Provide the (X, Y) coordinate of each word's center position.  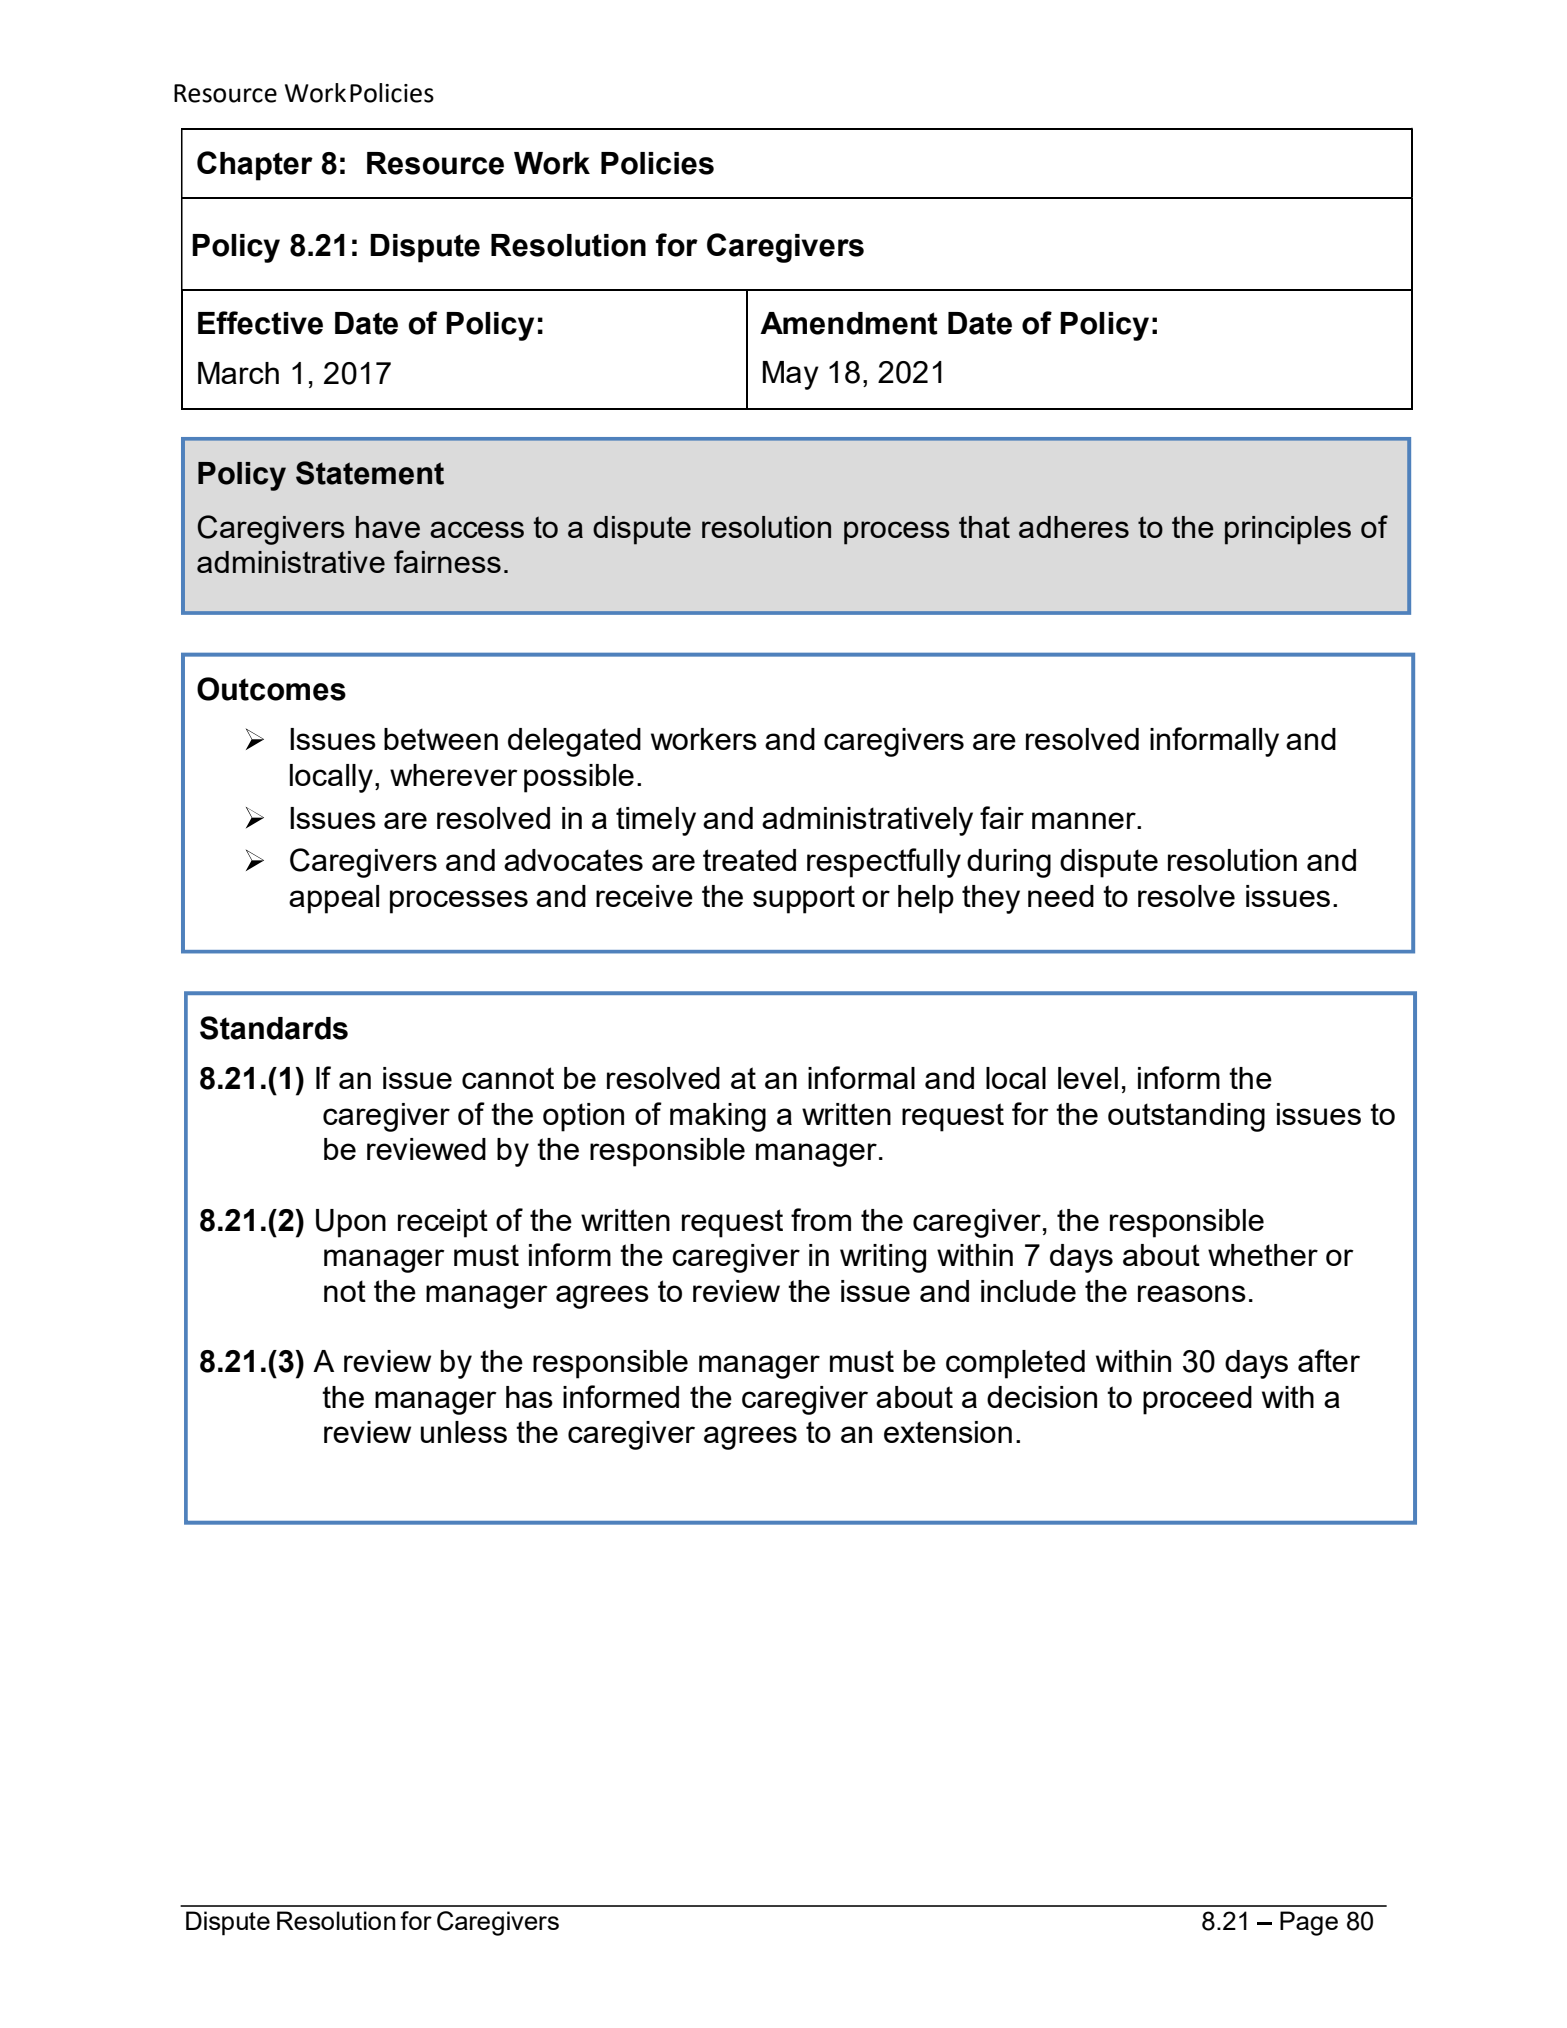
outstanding (1186, 1117)
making (718, 1117)
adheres (1074, 527)
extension (948, 1432)
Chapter (255, 166)
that (984, 527)
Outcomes (271, 689)
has (529, 1397)
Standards (274, 1028)
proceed (1197, 1400)
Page (1309, 1923)
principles (1288, 530)
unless (464, 1432)
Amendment (849, 323)
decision (1042, 1397)
